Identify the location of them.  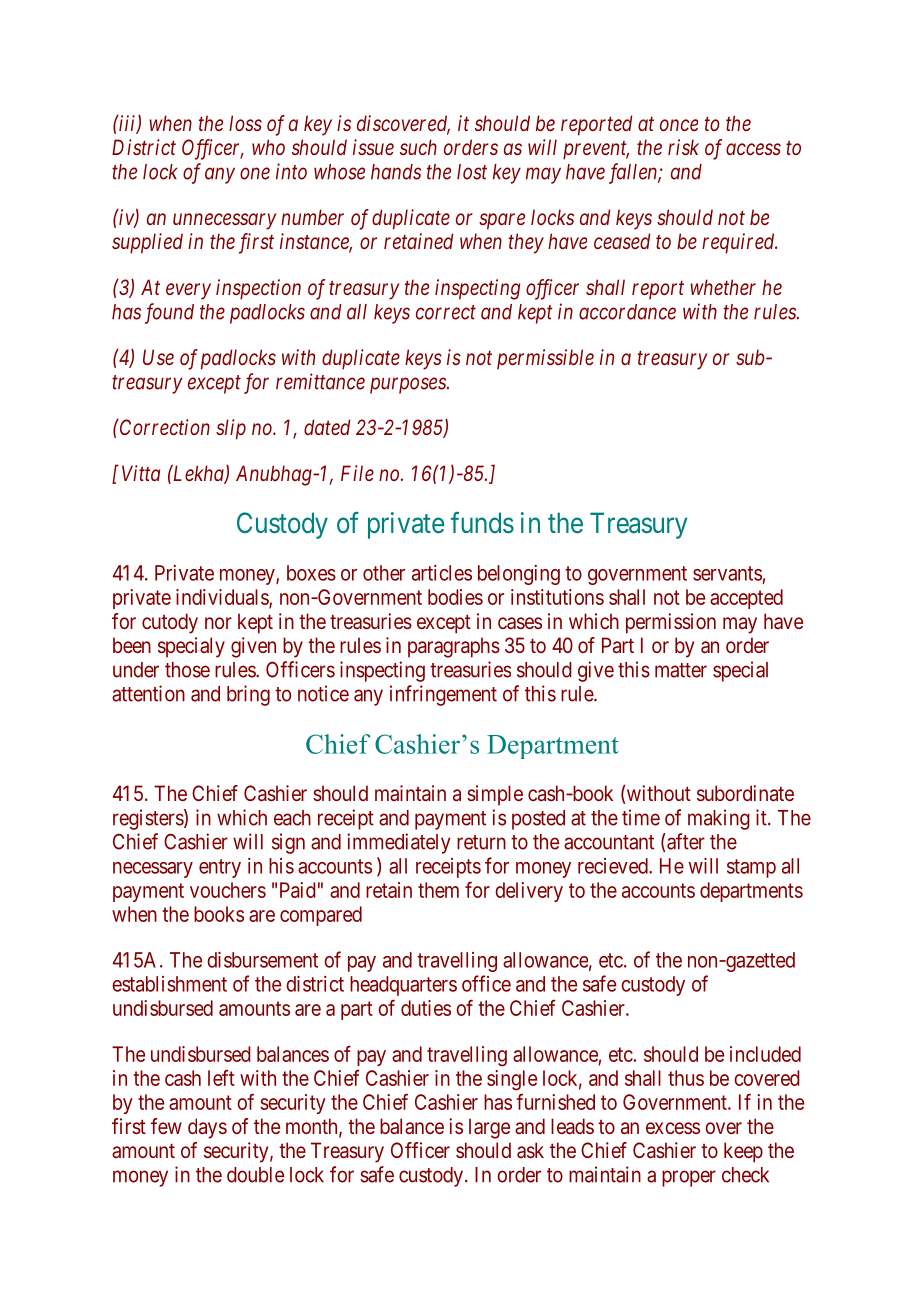
(438, 890).
